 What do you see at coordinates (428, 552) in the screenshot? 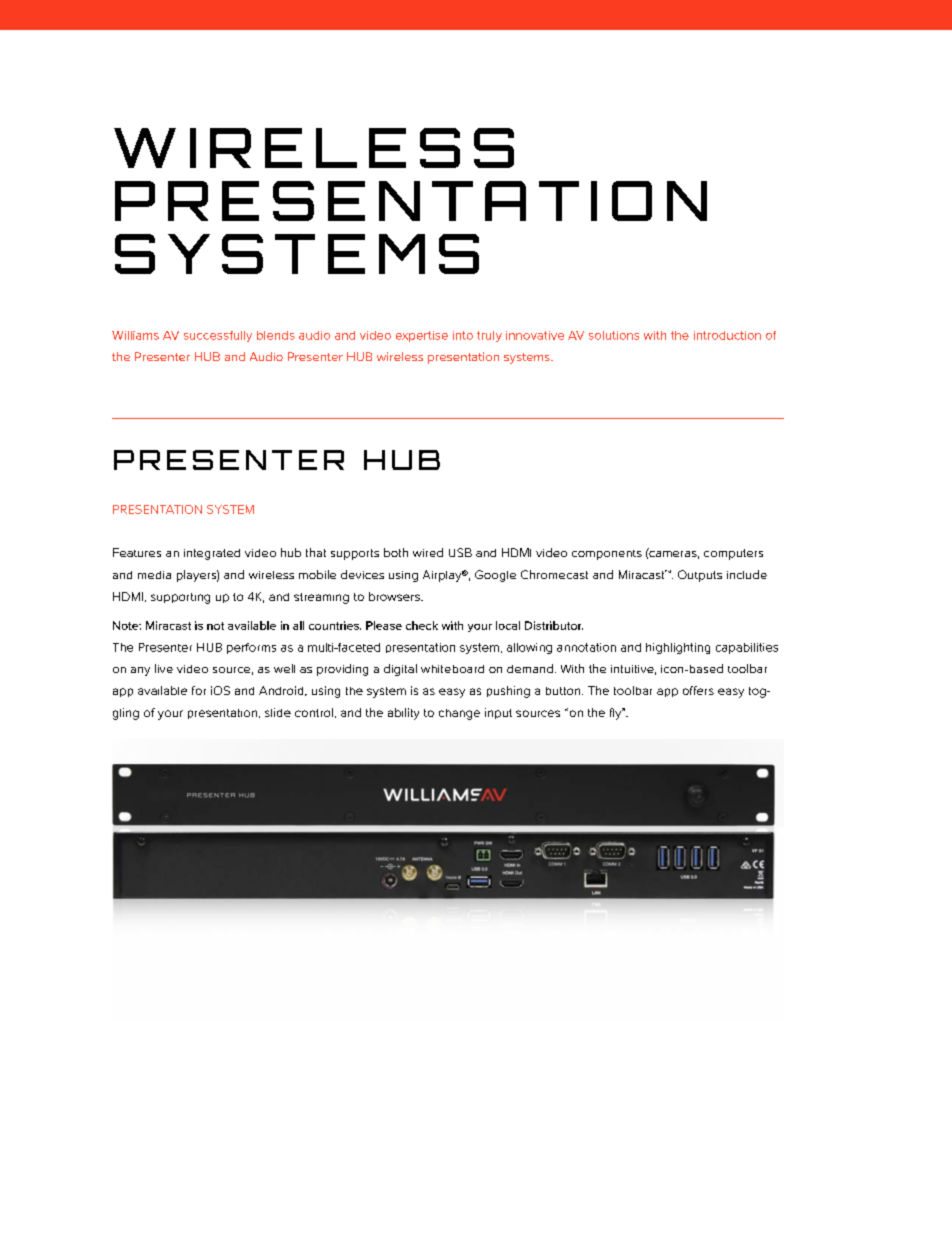
I see `wired` at bounding box center [428, 552].
